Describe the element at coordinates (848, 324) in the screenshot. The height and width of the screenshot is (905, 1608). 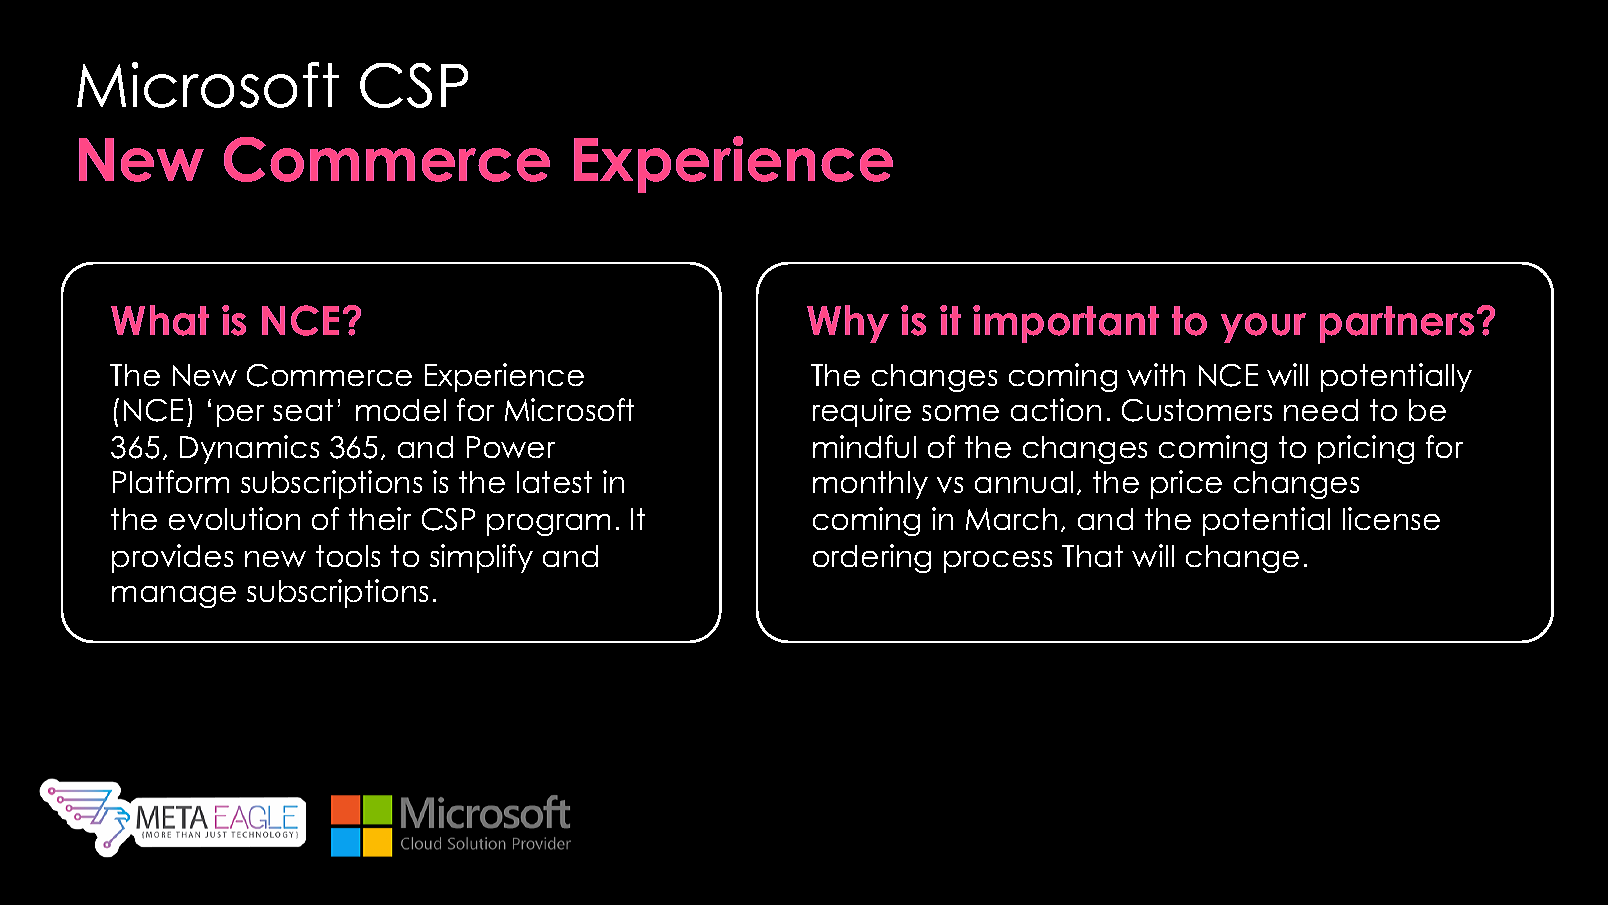
I see `Why` at that location.
